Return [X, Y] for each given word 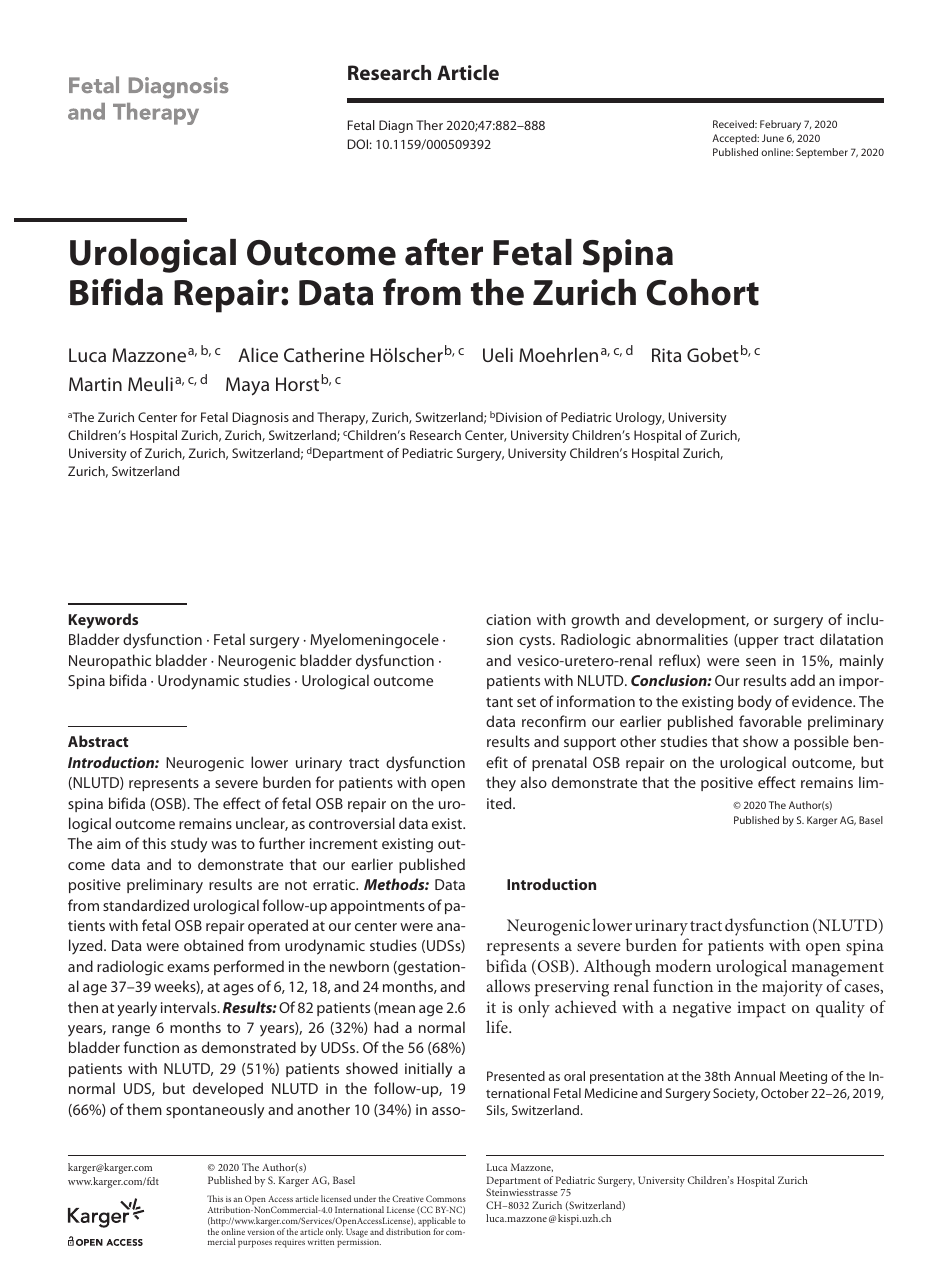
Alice [258, 355]
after [444, 252]
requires [290, 1243]
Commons [446, 1198]
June [773, 138]
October [785, 1093]
